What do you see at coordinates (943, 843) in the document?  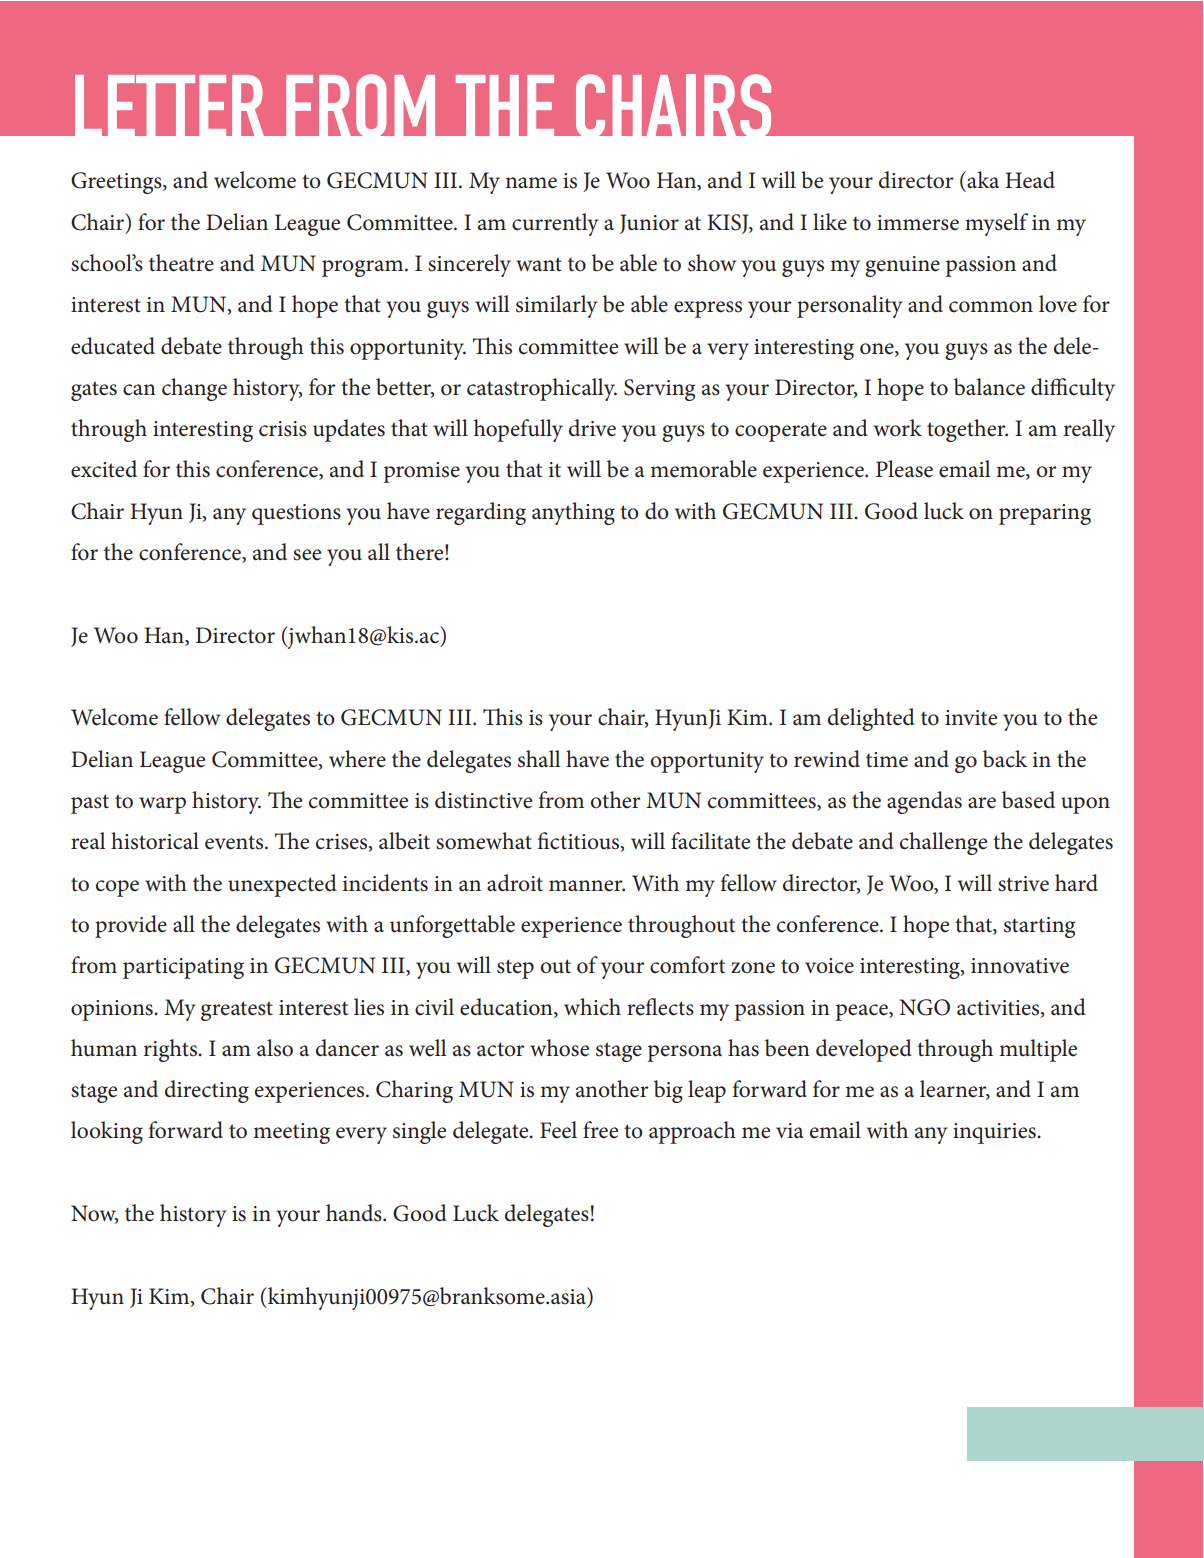 I see `challenge` at bounding box center [943, 843].
